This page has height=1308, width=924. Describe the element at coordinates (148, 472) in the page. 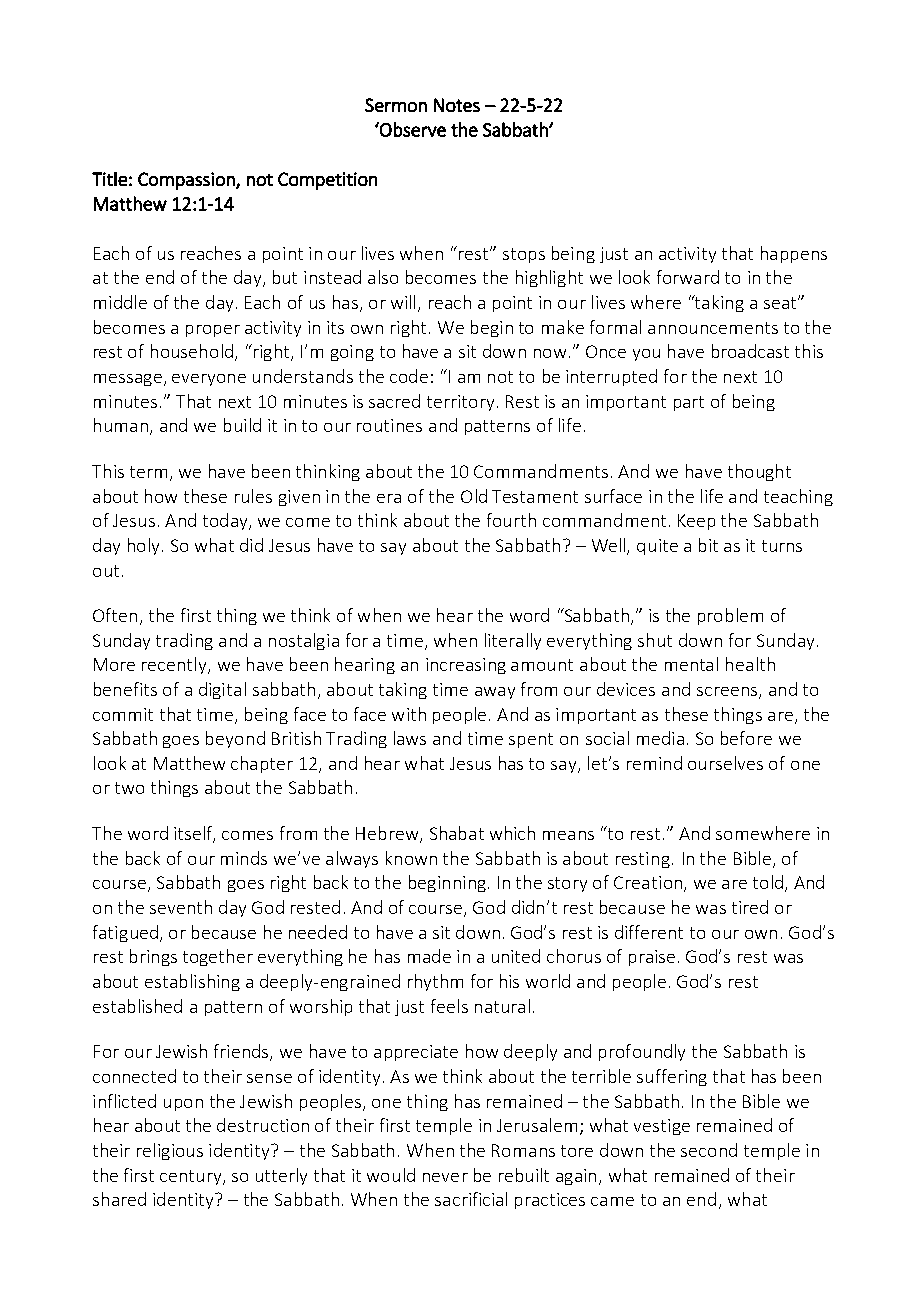

I see `term` at that location.
